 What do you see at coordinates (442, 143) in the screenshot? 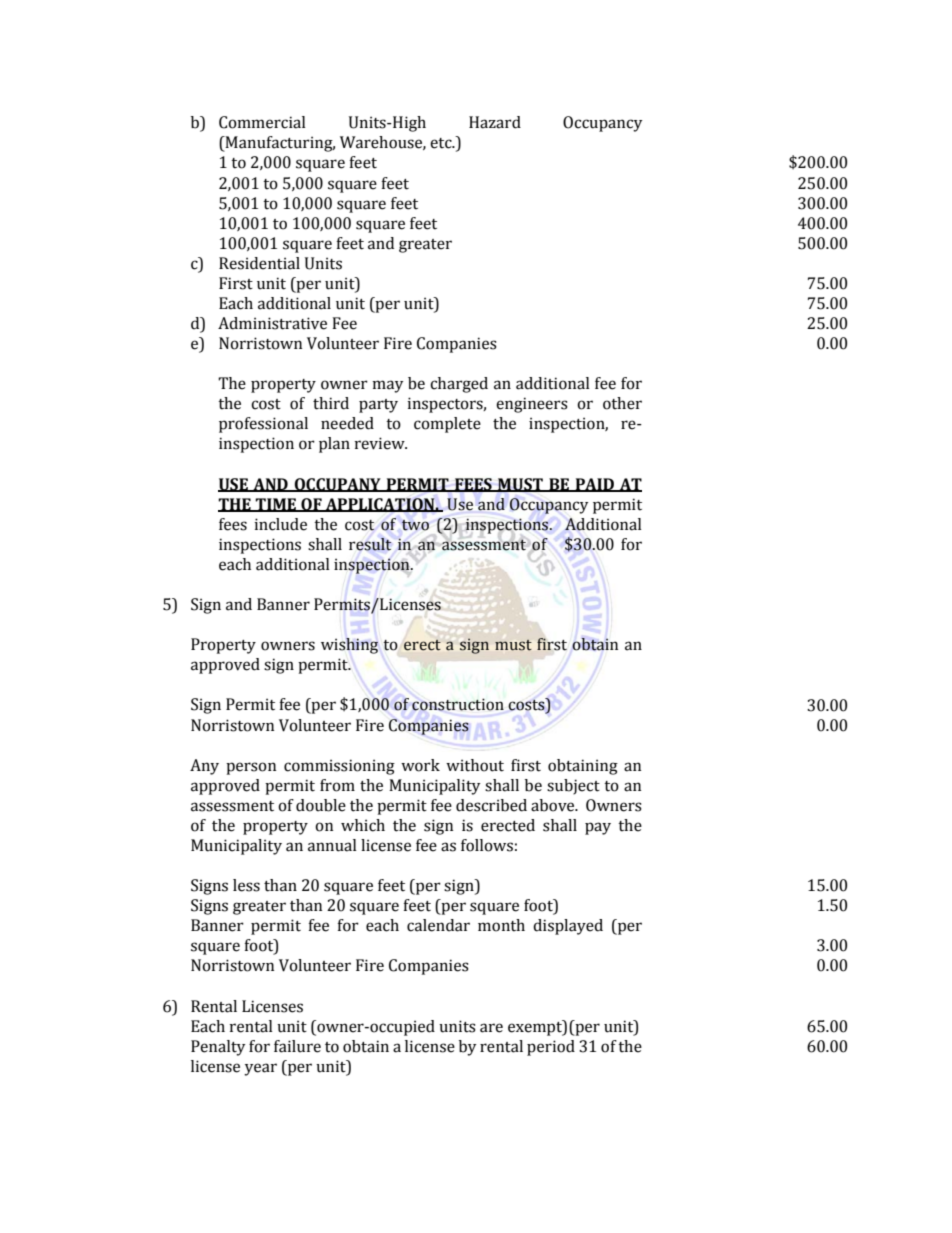
I see `etc` at bounding box center [442, 143].
